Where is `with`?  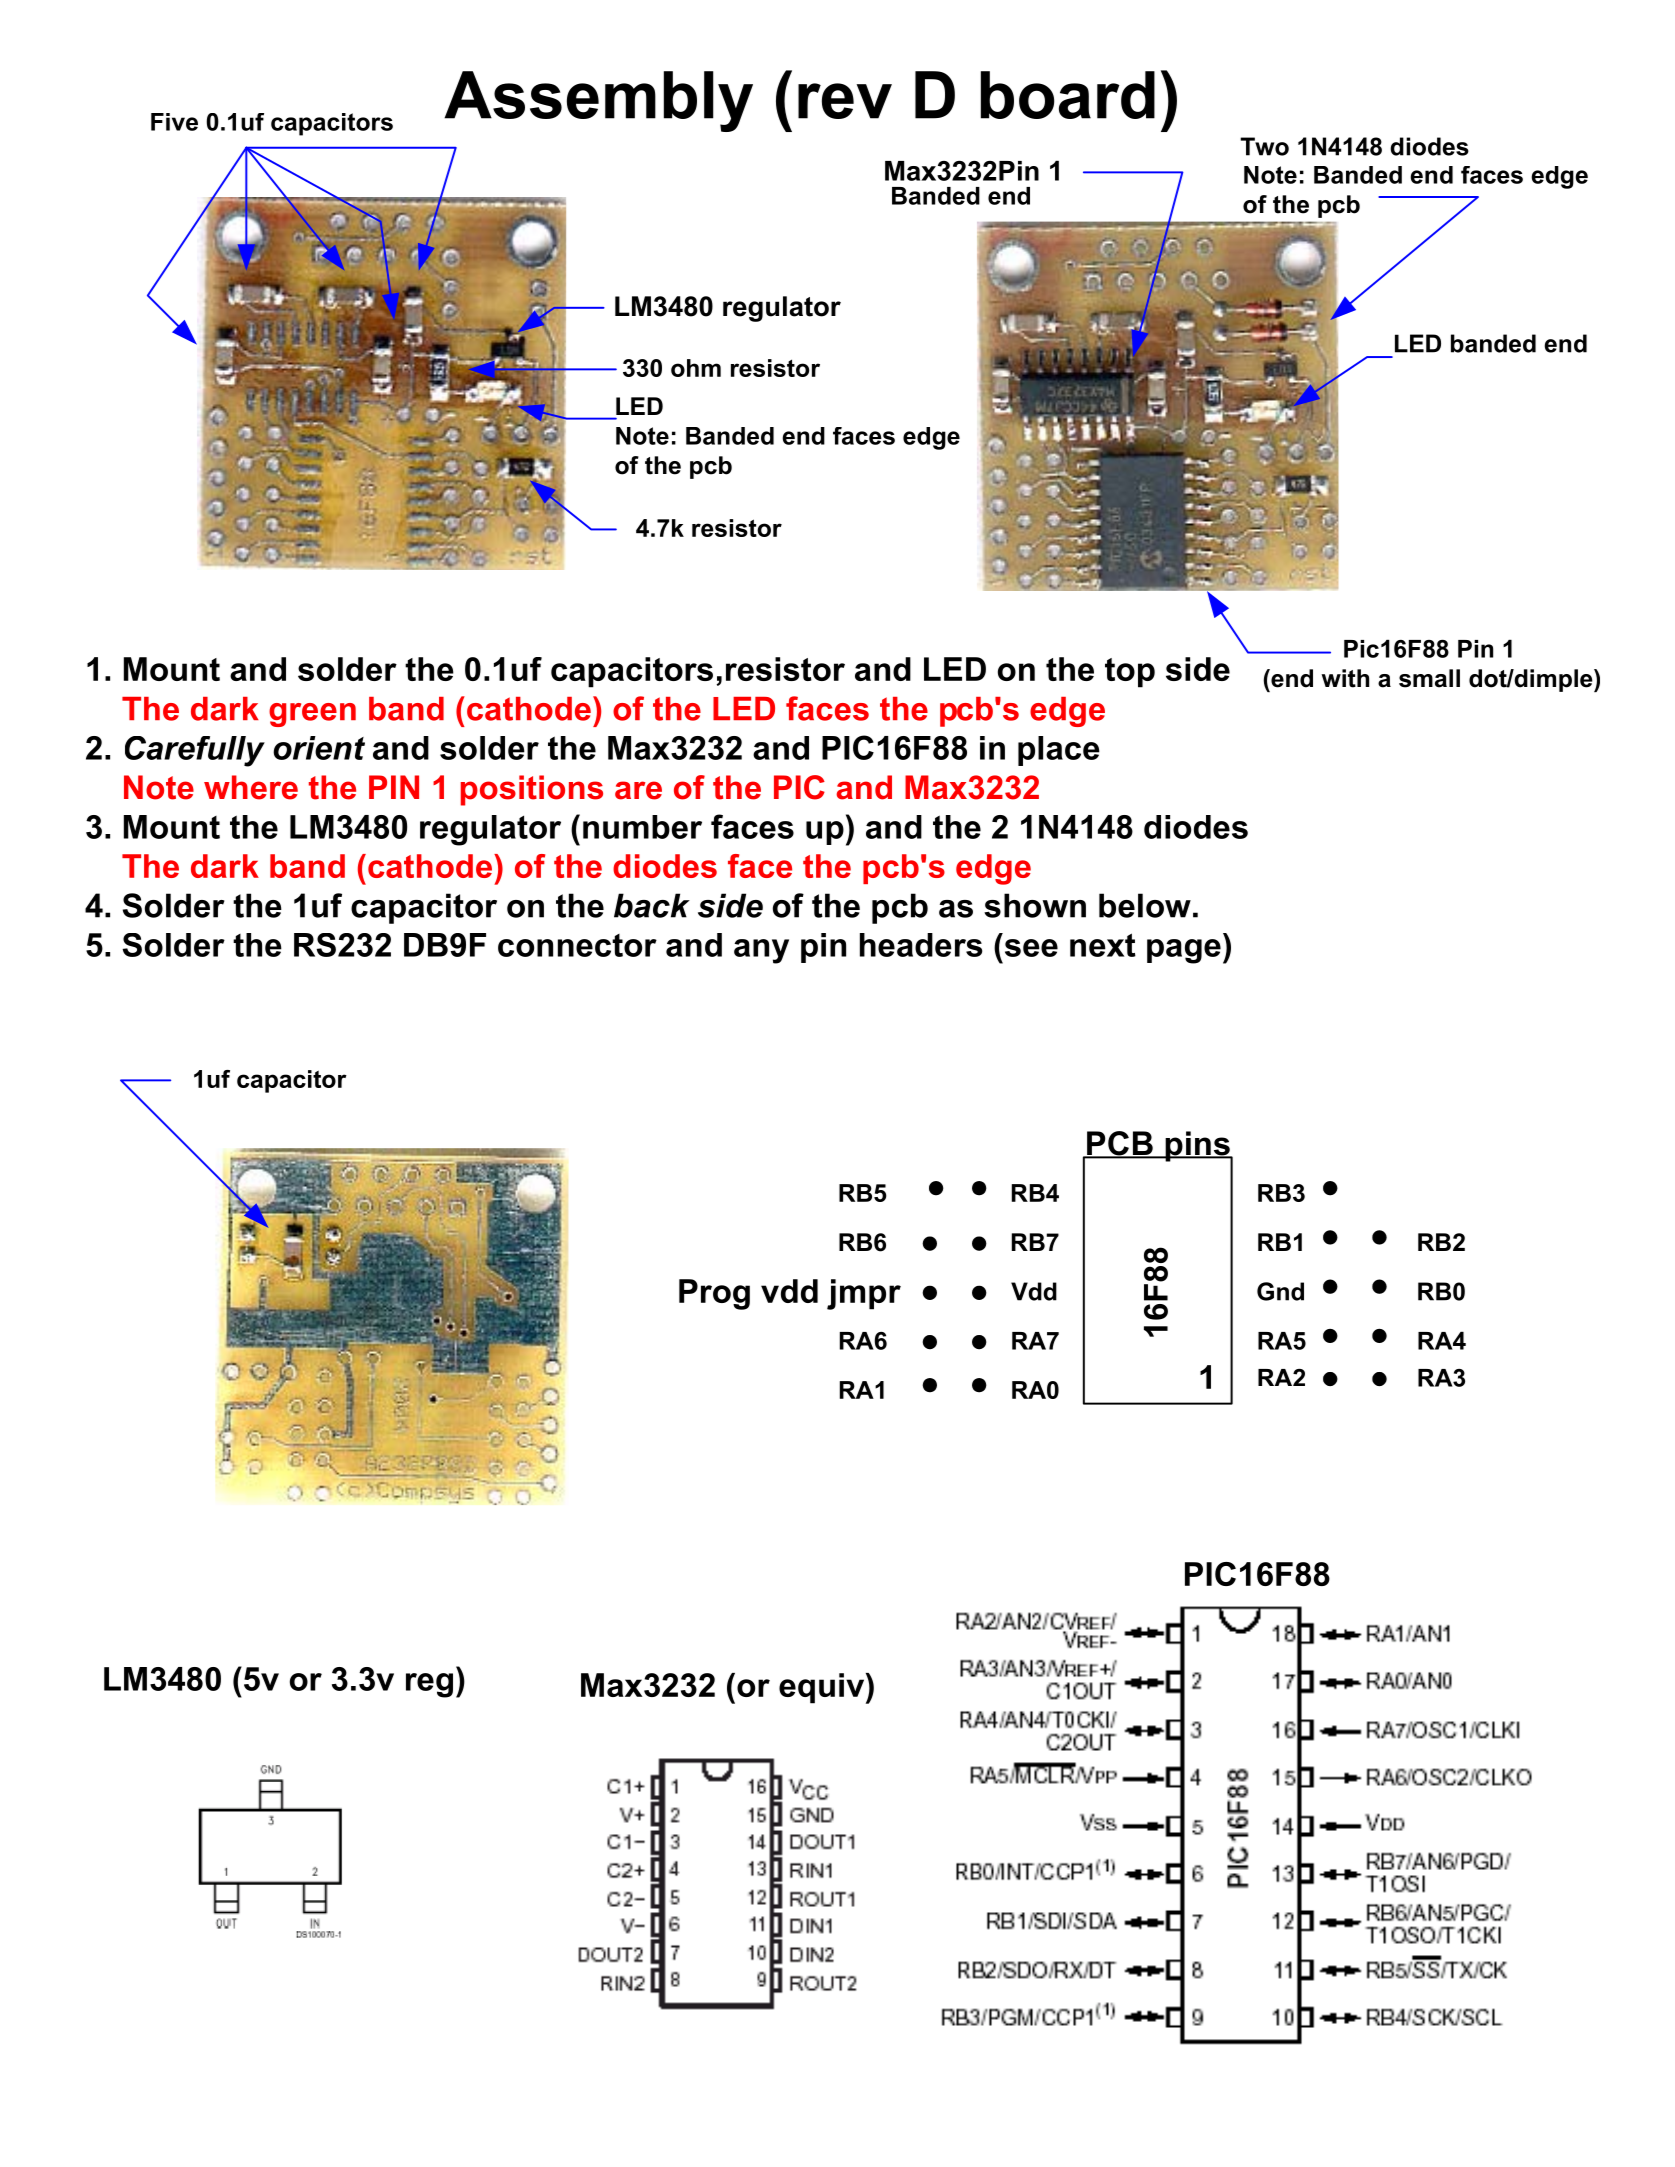
with is located at coordinates (1345, 678).
